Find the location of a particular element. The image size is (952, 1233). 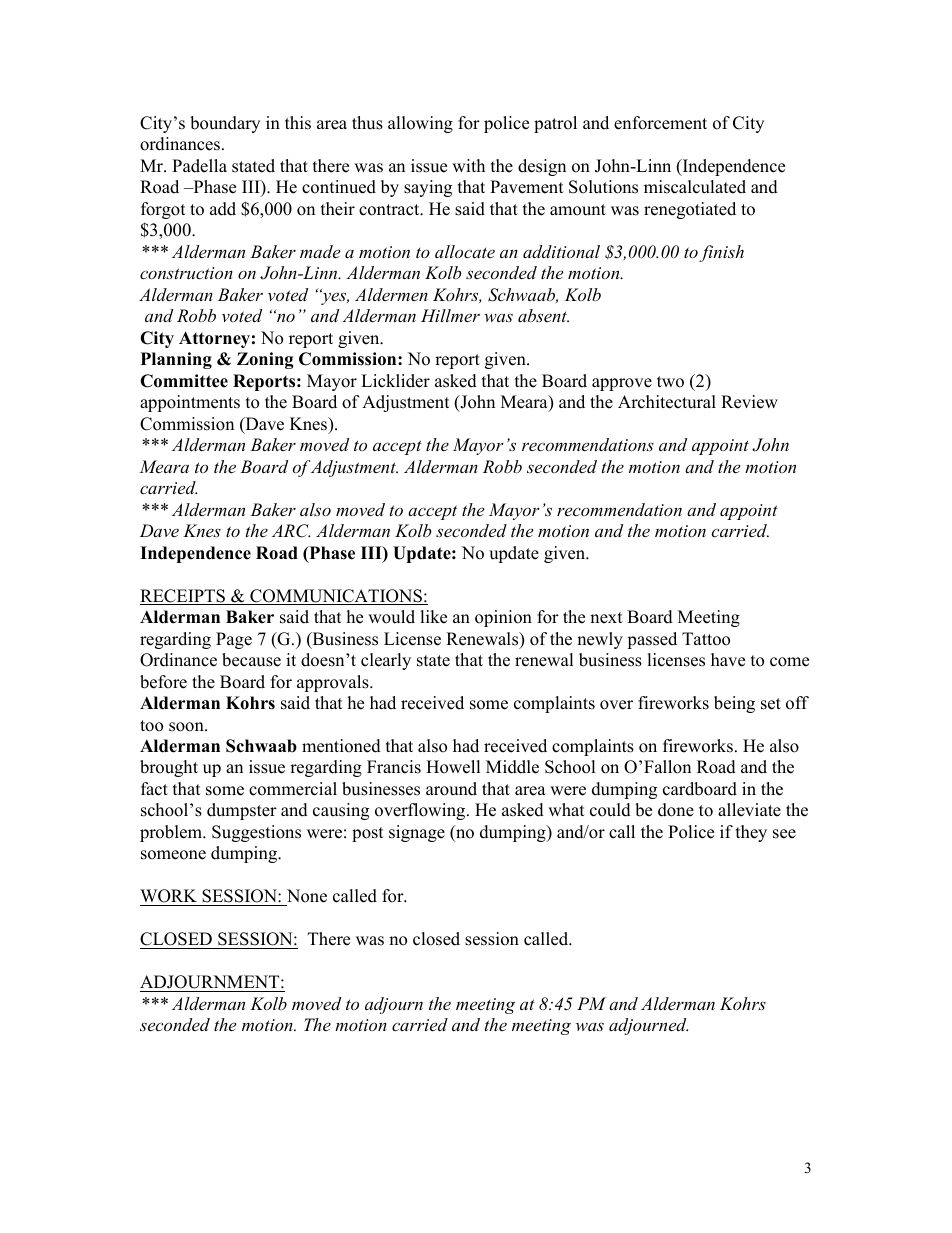

Tattoo is located at coordinates (706, 639).
